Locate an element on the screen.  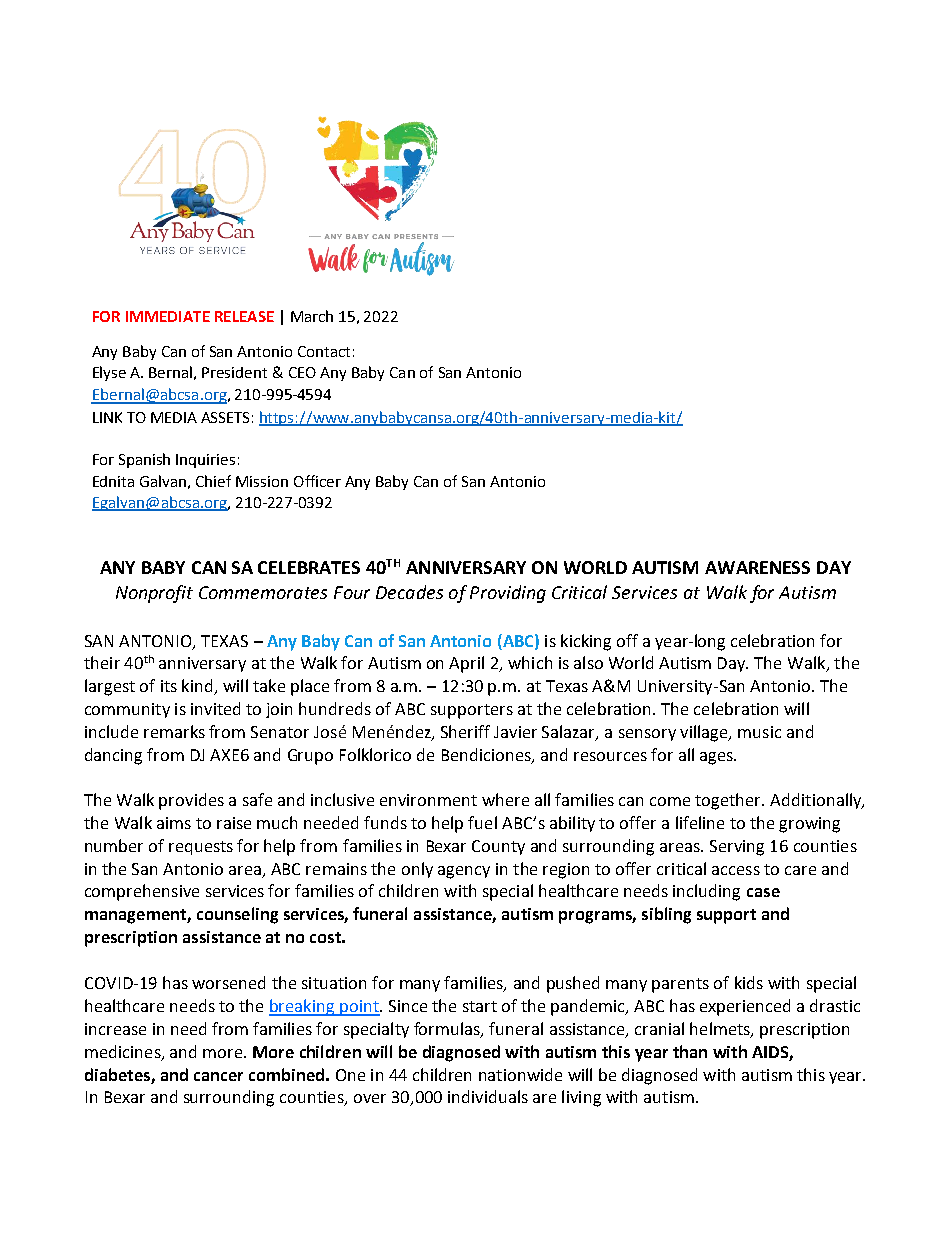
fuel is located at coordinates (482, 822).
